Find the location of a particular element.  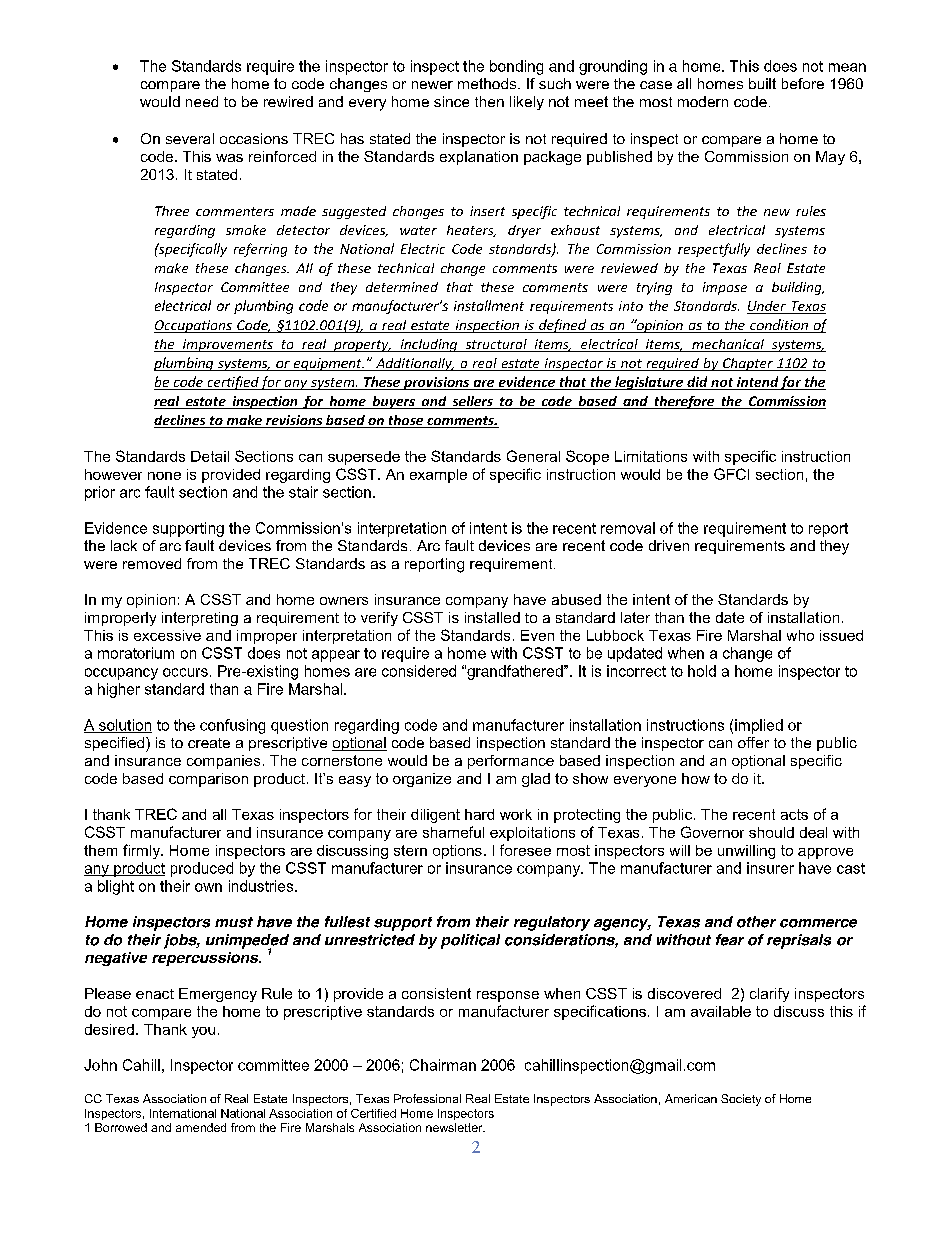

Occupations is located at coordinates (194, 326).
